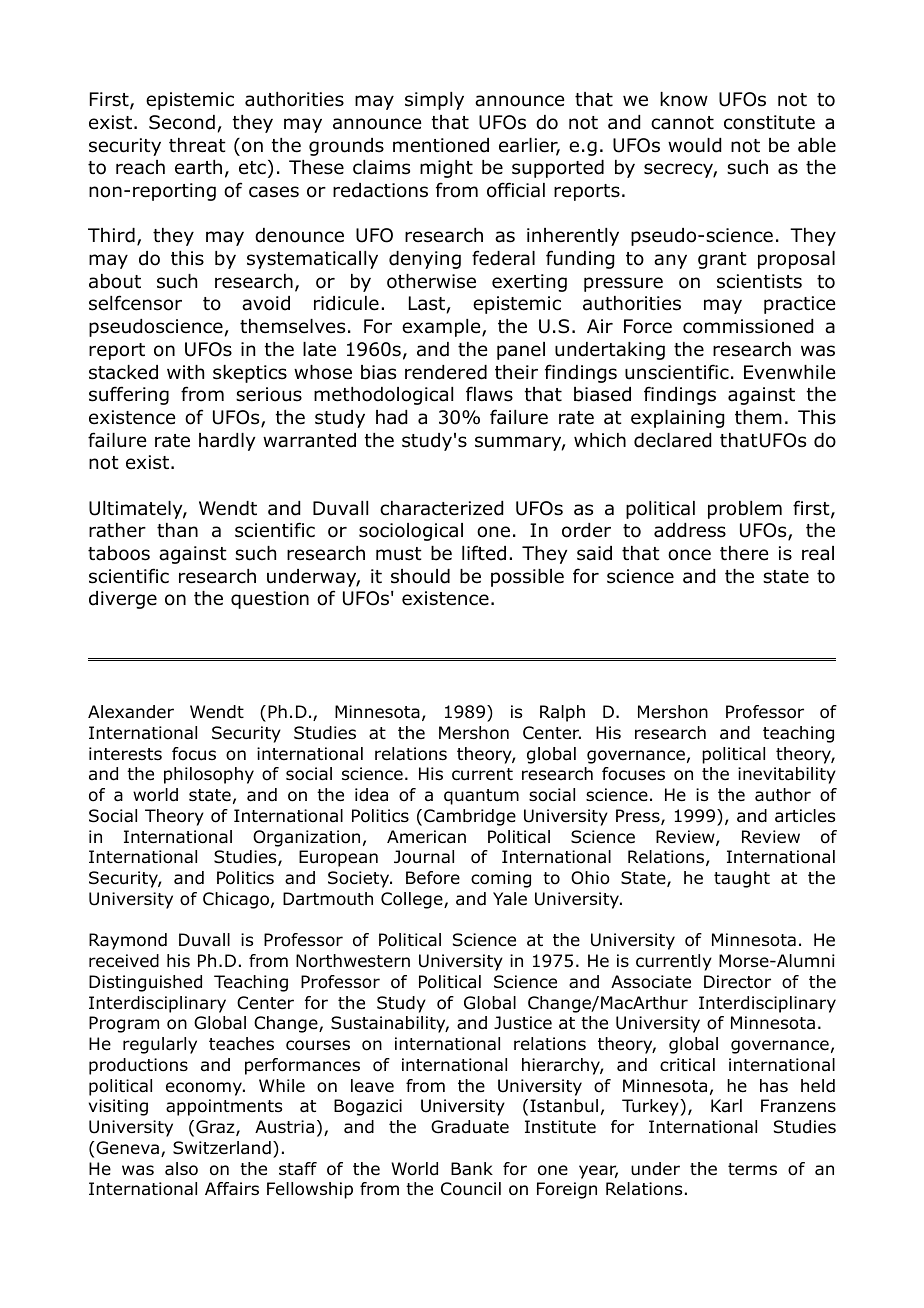 The height and width of the image is (1308, 924). What do you see at coordinates (227, 442) in the image?
I see `hardly` at bounding box center [227, 442].
